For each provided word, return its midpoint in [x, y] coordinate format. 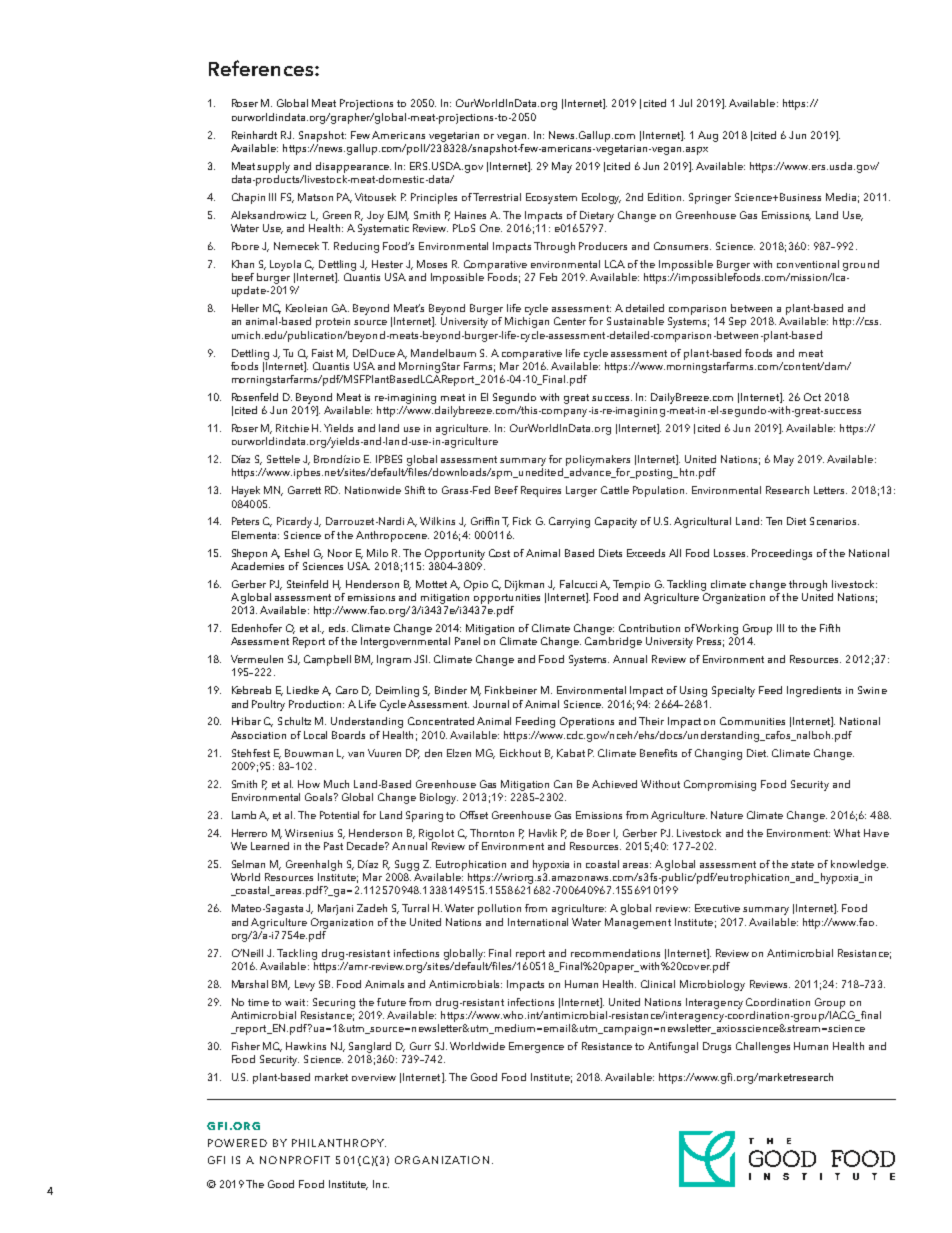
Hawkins [306, 1046]
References [262, 68]
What [847, 833]
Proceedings [782, 554]
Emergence [536, 1047]
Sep [737, 322]
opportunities [507, 599]
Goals [320, 797]
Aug [708, 136]
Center [570, 321]
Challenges [763, 1047]
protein [333, 323]
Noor [340, 553]
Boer [598, 833]
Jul [685, 103]
